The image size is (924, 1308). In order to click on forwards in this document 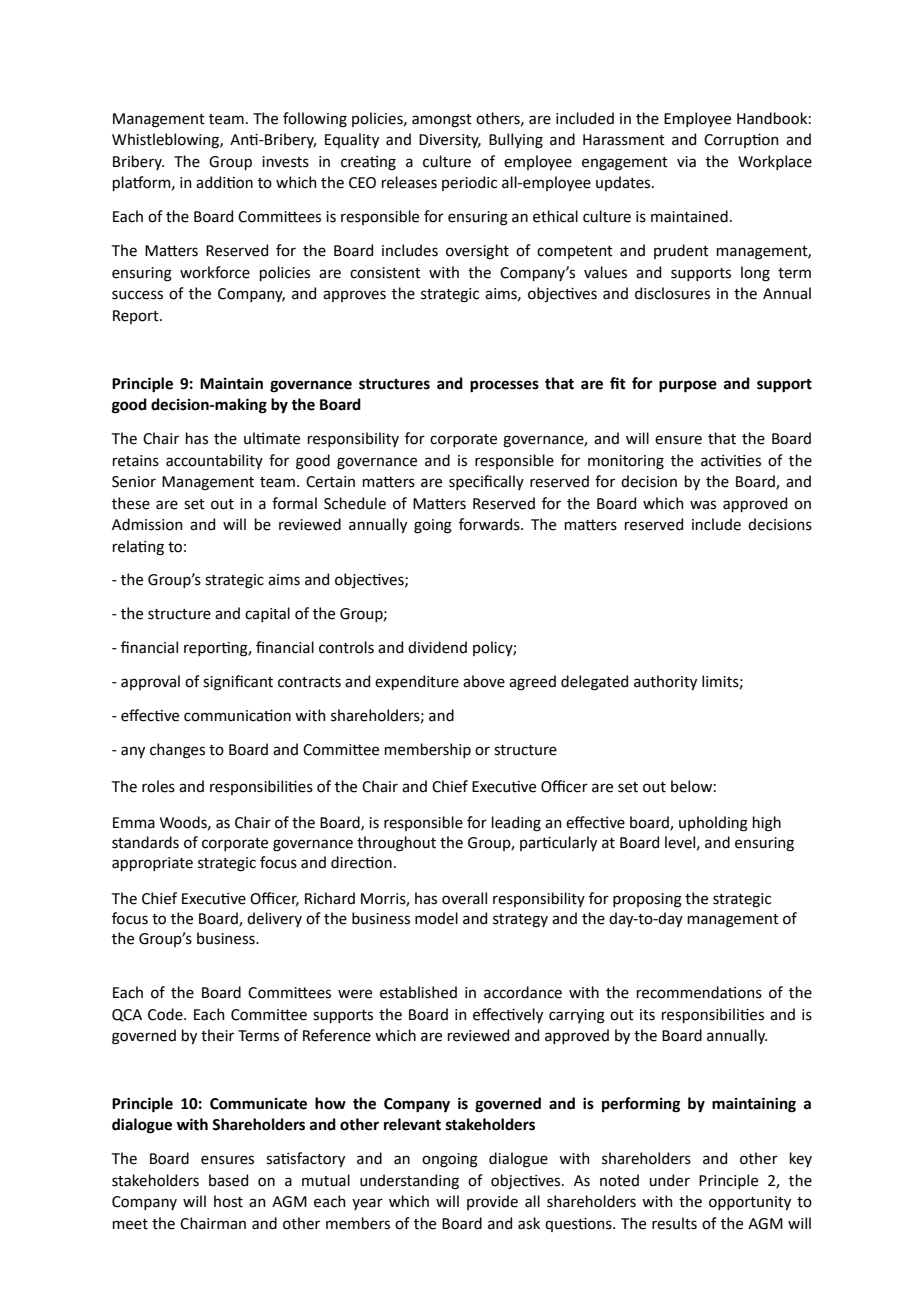, I will do `click(490, 524)`.
